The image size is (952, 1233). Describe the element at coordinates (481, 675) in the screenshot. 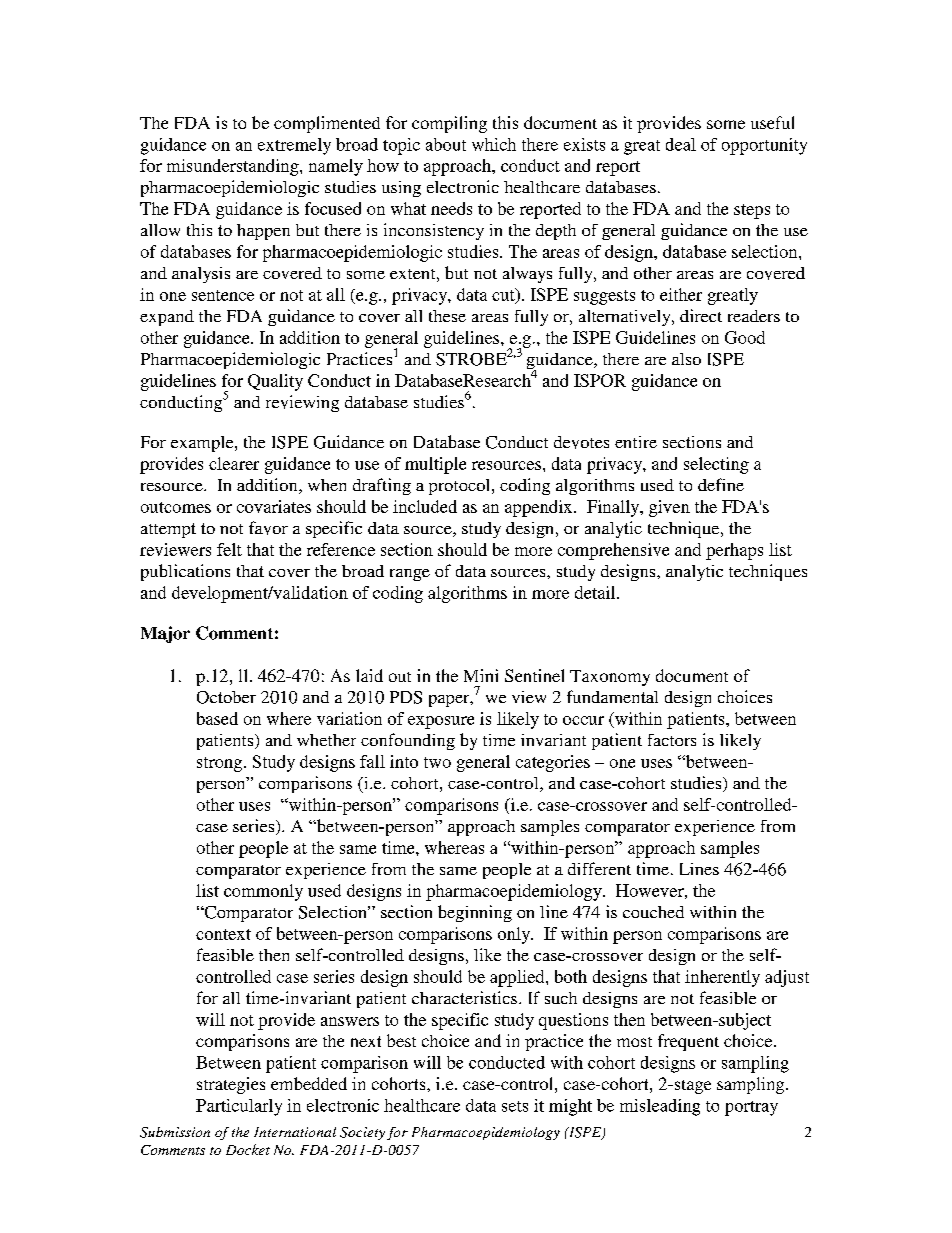

I see `Mini` at that location.
